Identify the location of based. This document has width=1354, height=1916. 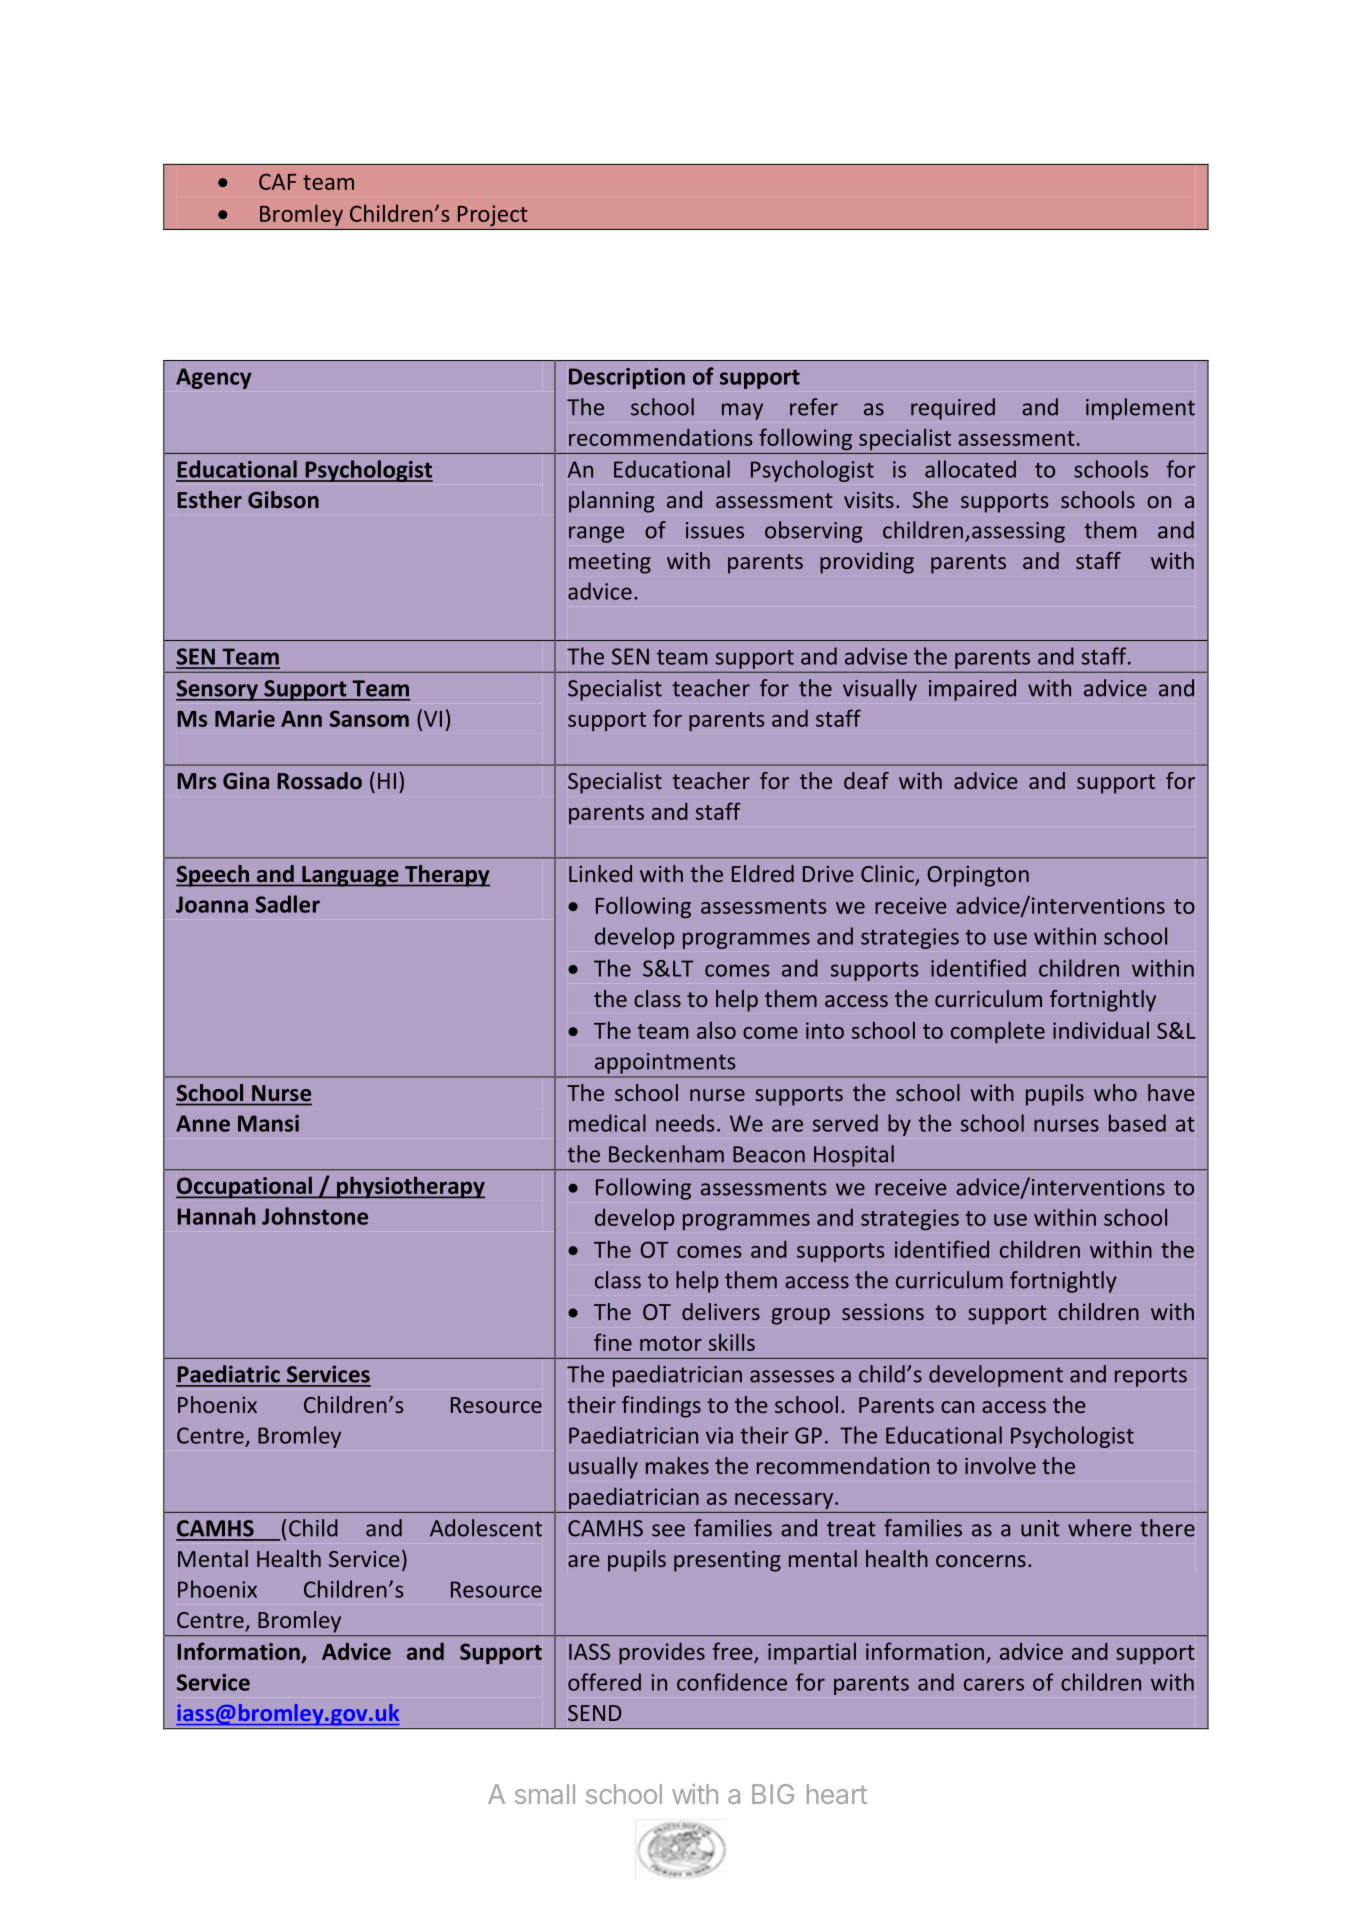
(1137, 1123).
